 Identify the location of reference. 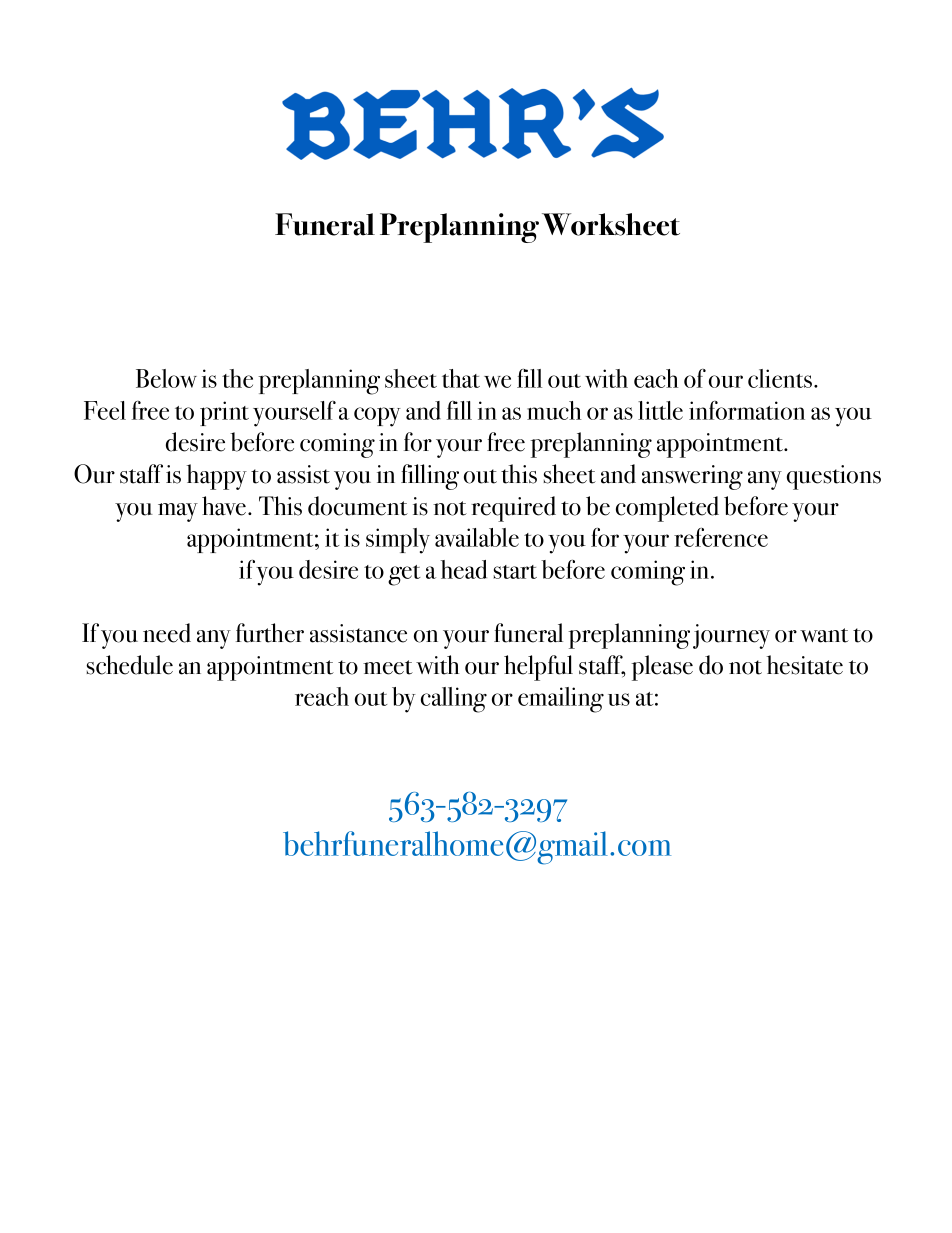
(721, 537).
